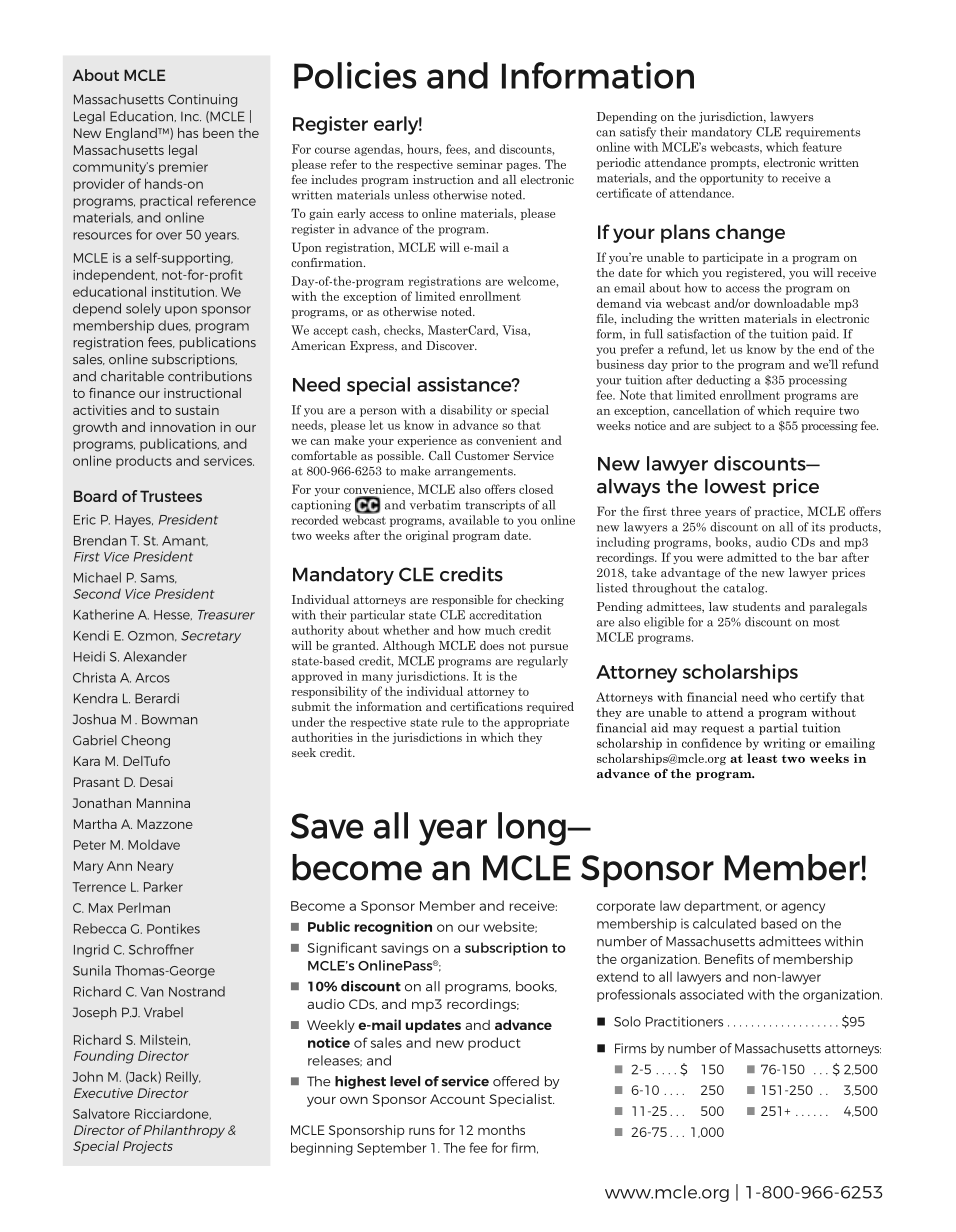 The image size is (956, 1232). Describe the element at coordinates (756, 606) in the screenshot. I see `students` at that location.
